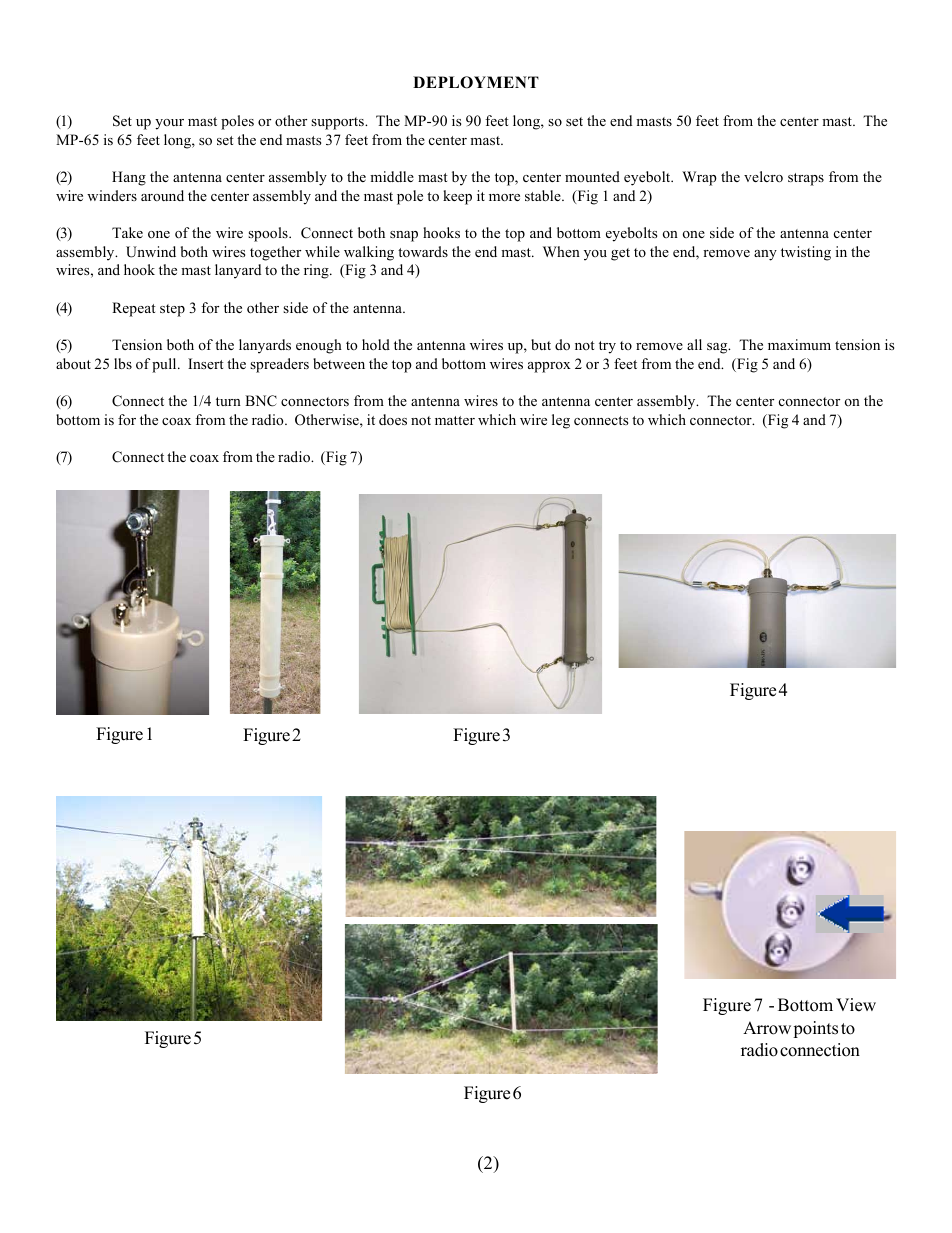 This screenshot has width=952, height=1233. I want to click on velcro, so click(763, 176).
